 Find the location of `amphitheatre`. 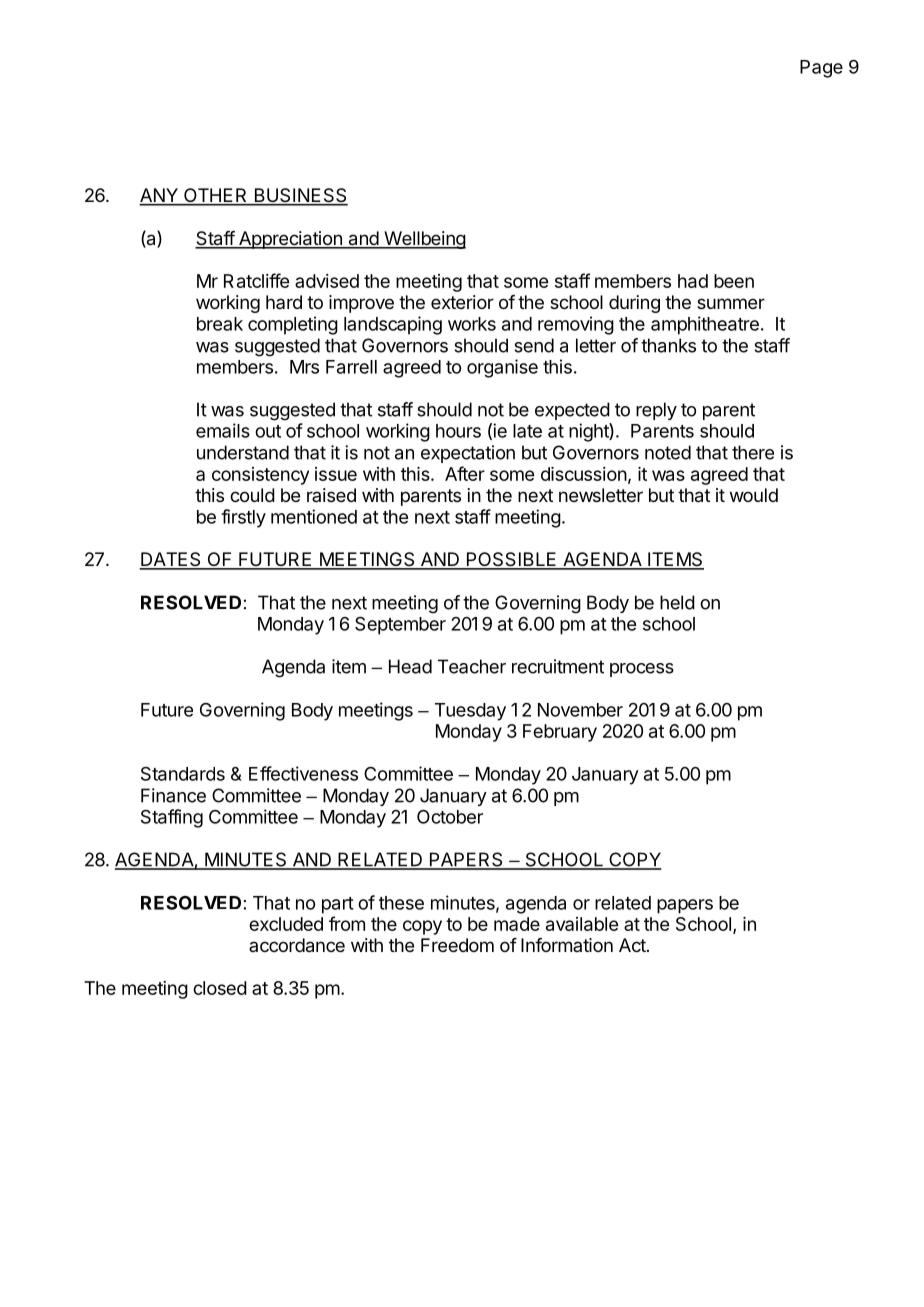

amphitheatre is located at coordinates (705, 325).
